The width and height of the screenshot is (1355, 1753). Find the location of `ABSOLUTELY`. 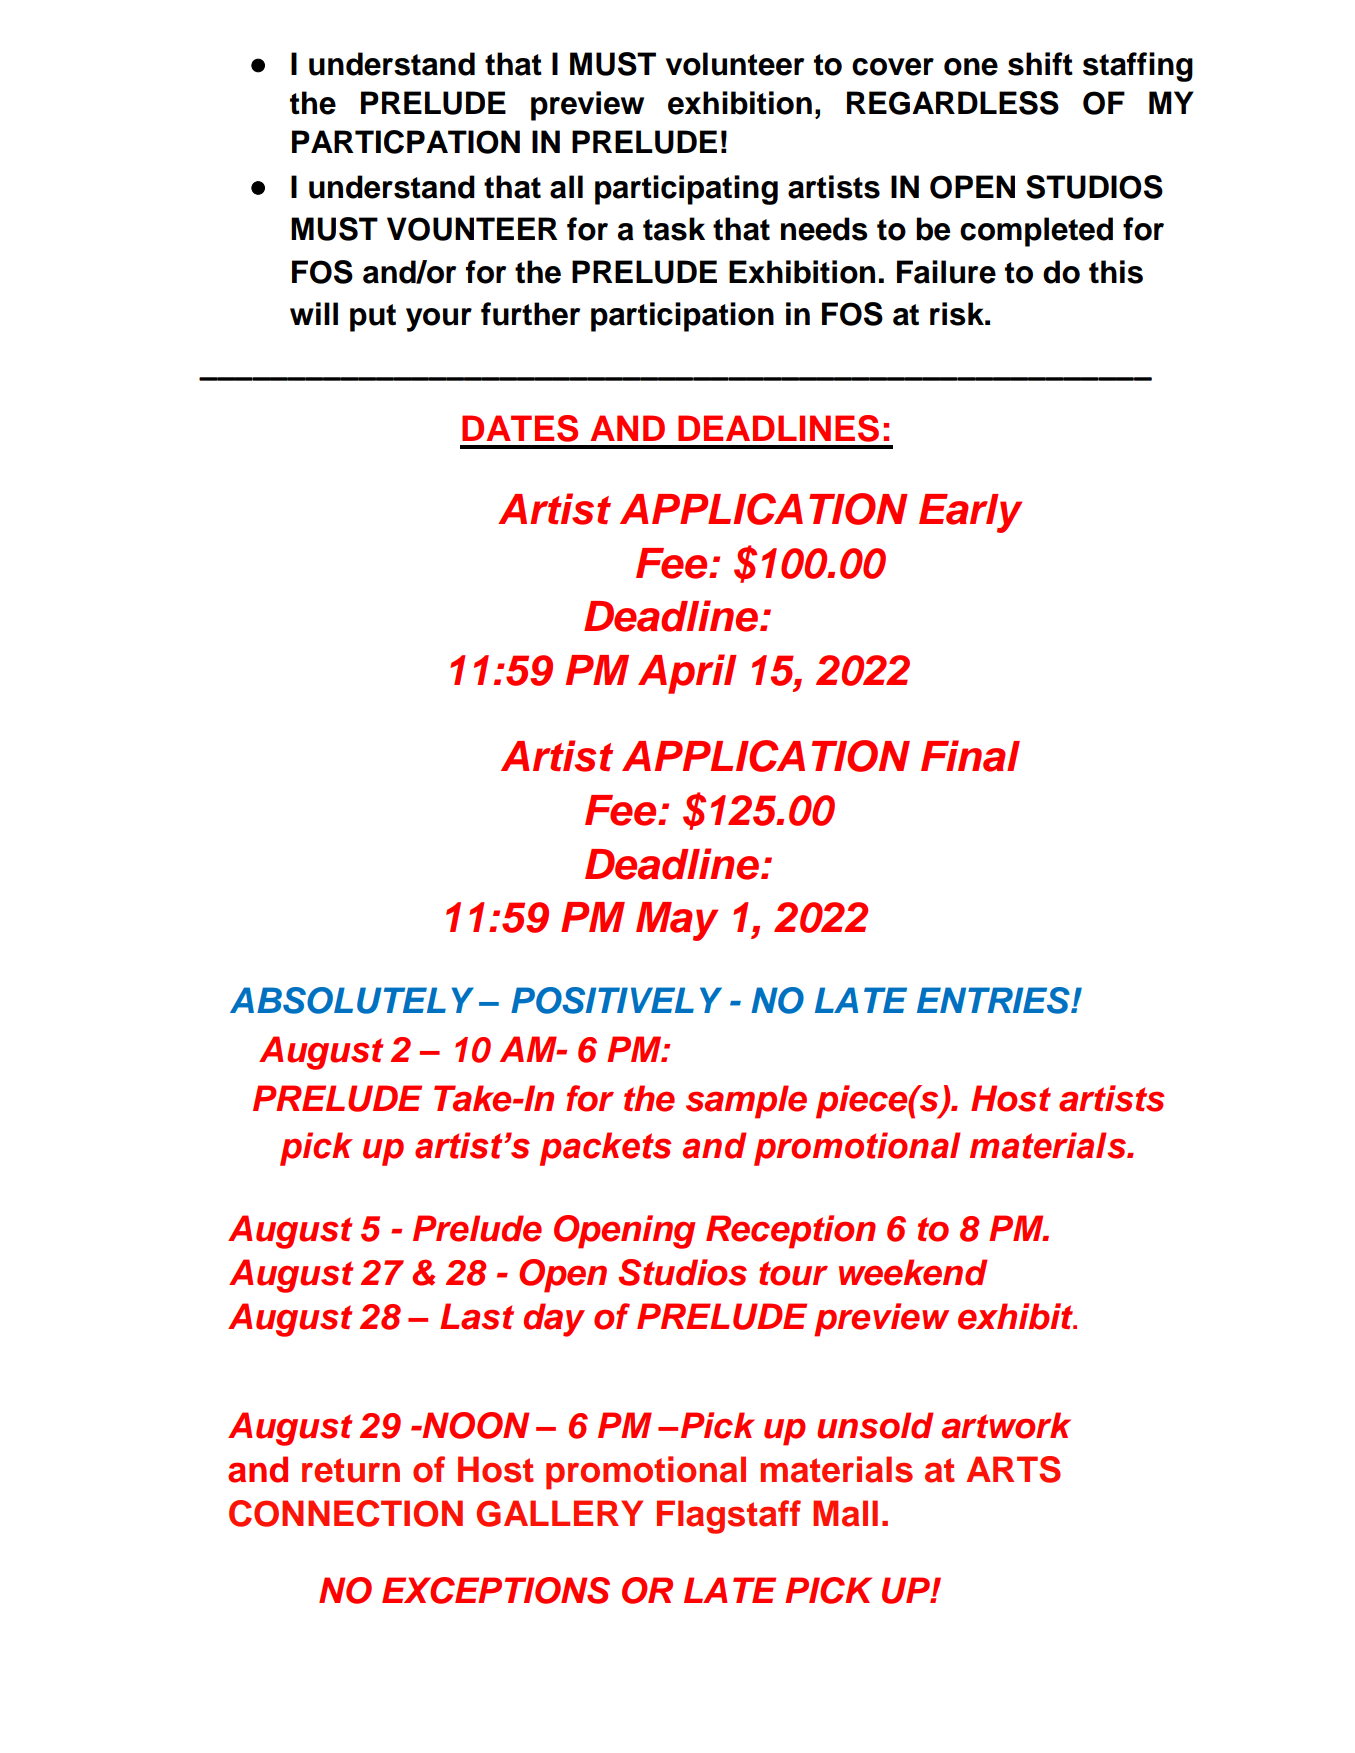

ABSOLUTELY is located at coordinates (352, 1000).
